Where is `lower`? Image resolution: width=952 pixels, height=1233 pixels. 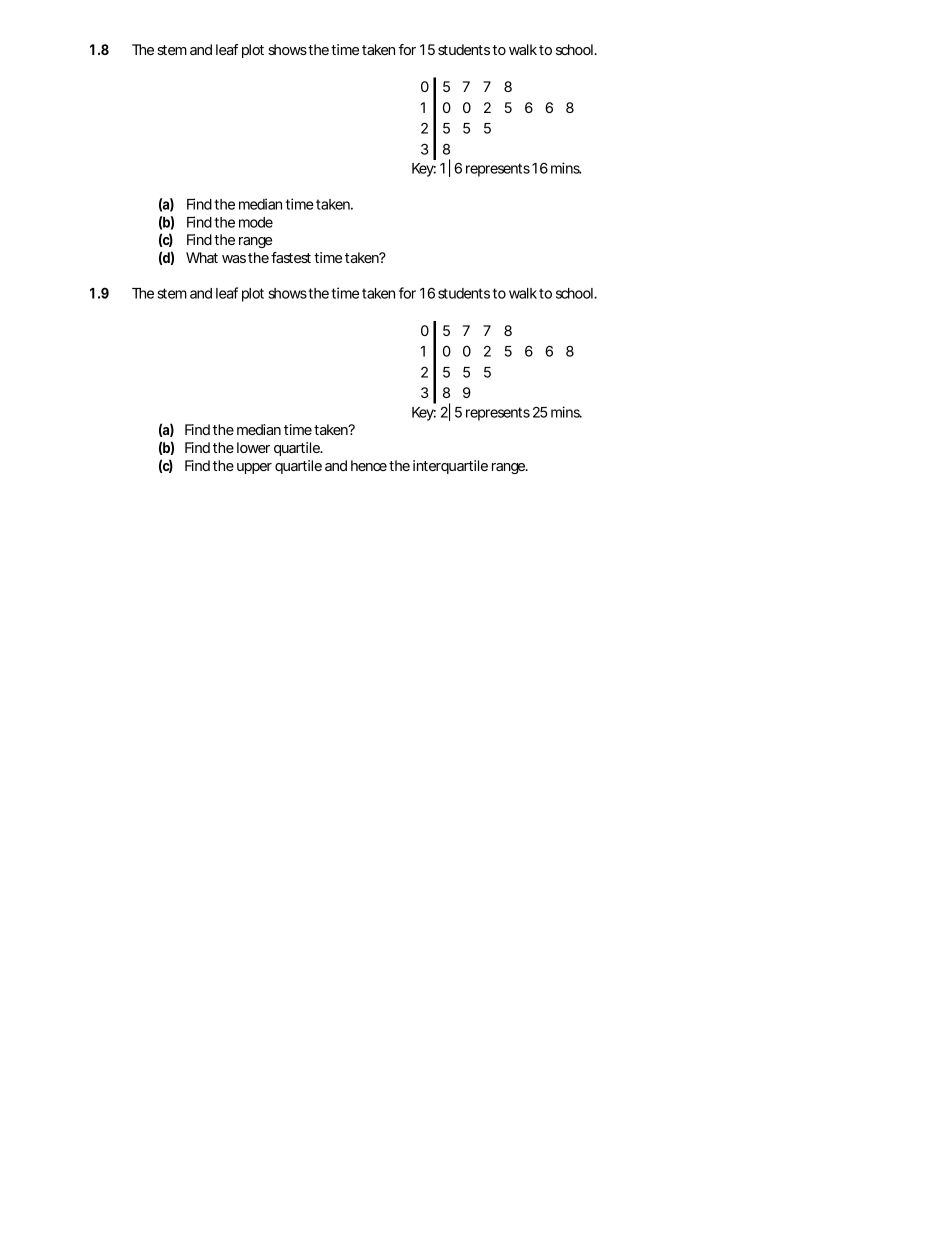 lower is located at coordinates (253, 447).
